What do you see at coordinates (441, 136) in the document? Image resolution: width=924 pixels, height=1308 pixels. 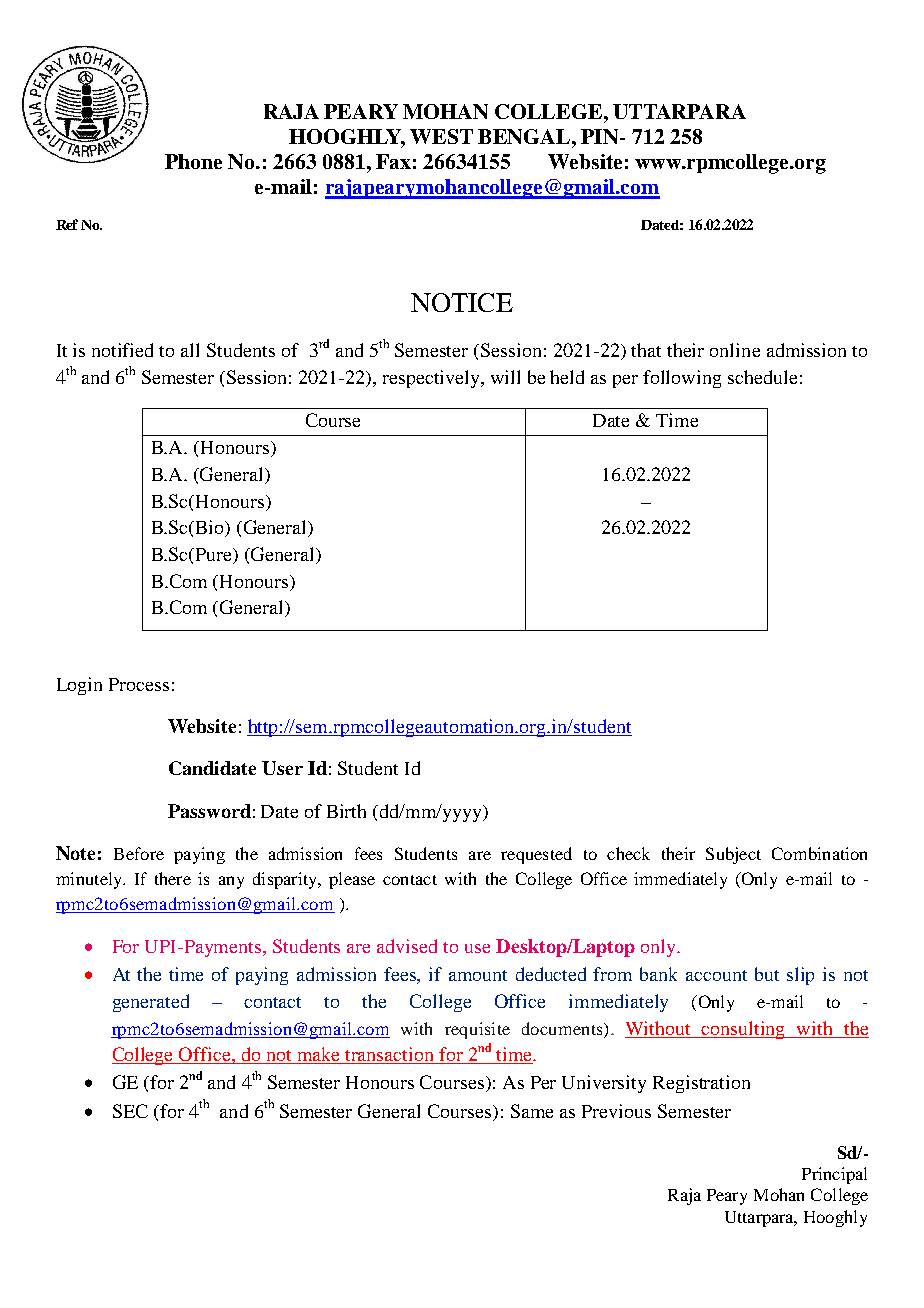 I see `WEST` at bounding box center [441, 136].
